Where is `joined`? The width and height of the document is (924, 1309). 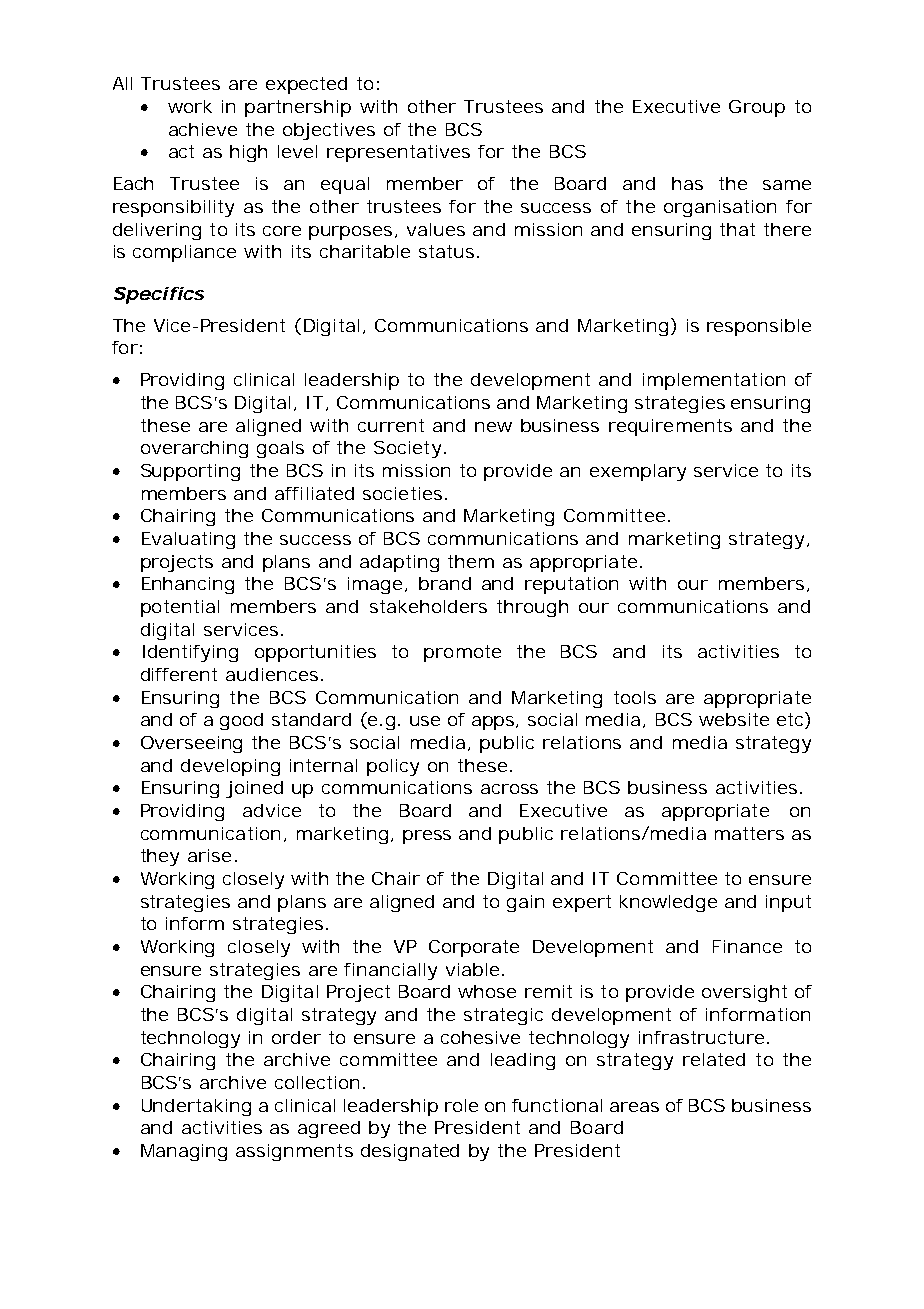
joined is located at coordinates (254, 789).
